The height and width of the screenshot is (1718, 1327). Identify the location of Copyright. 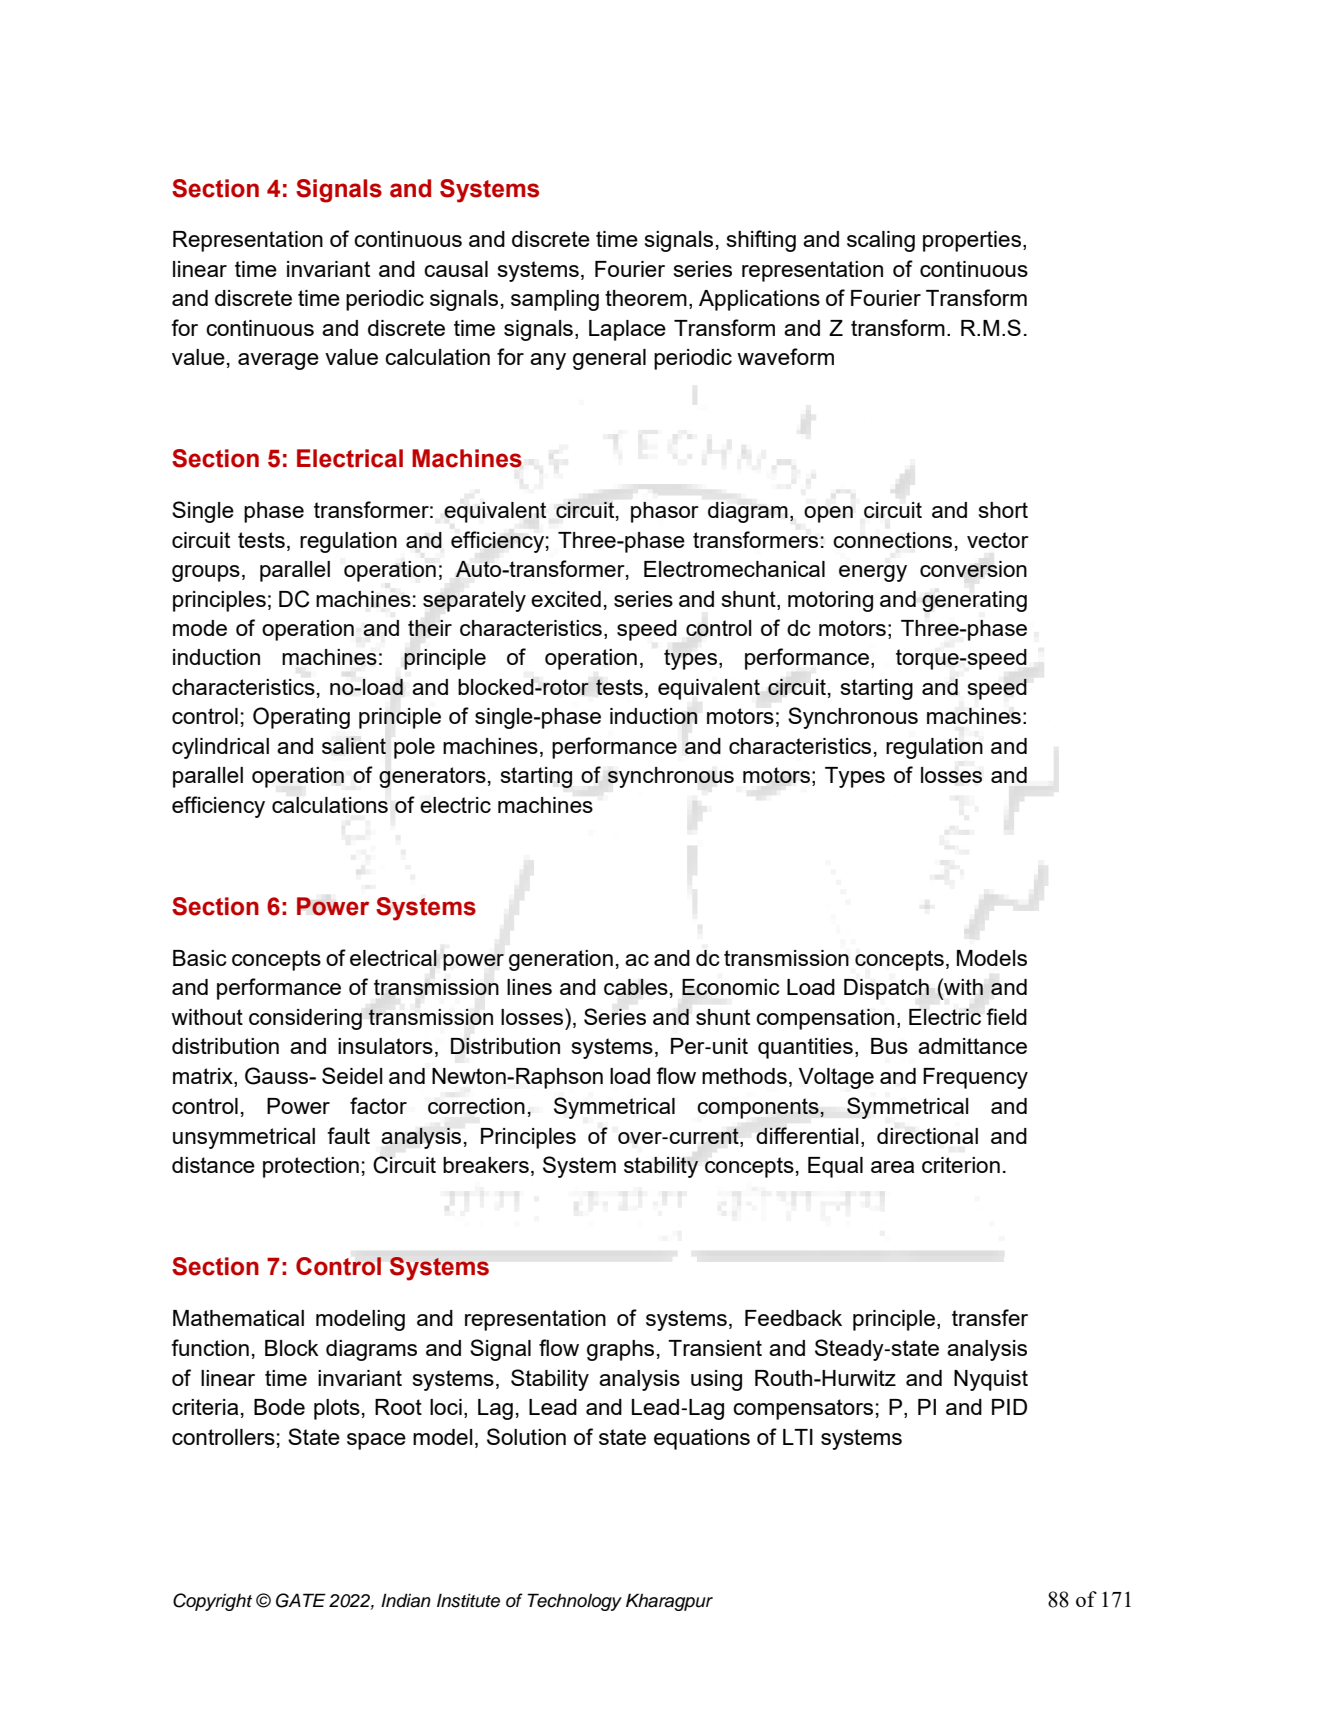
(212, 1602).
